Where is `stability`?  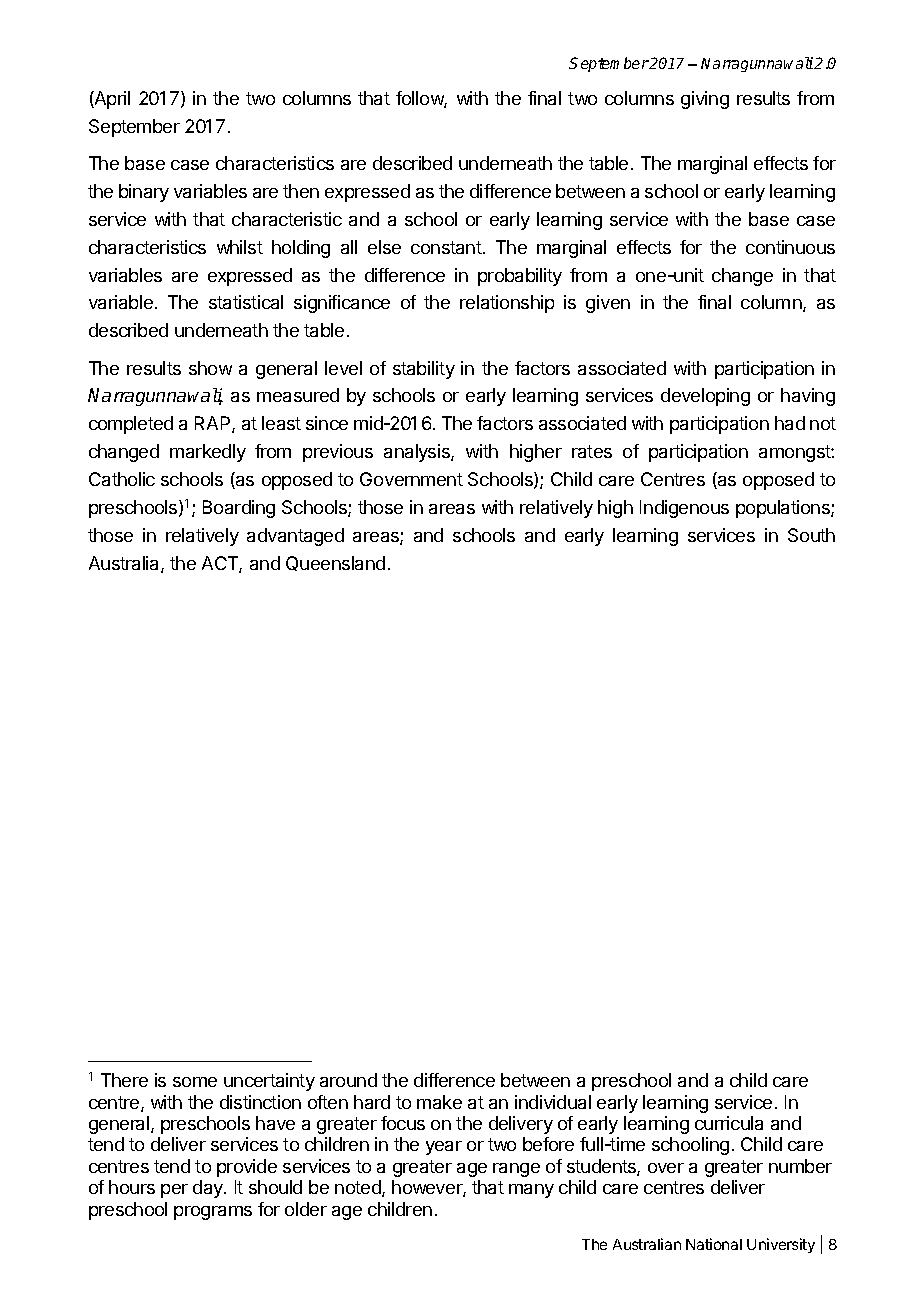 stability is located at coordinates (424, 370).
